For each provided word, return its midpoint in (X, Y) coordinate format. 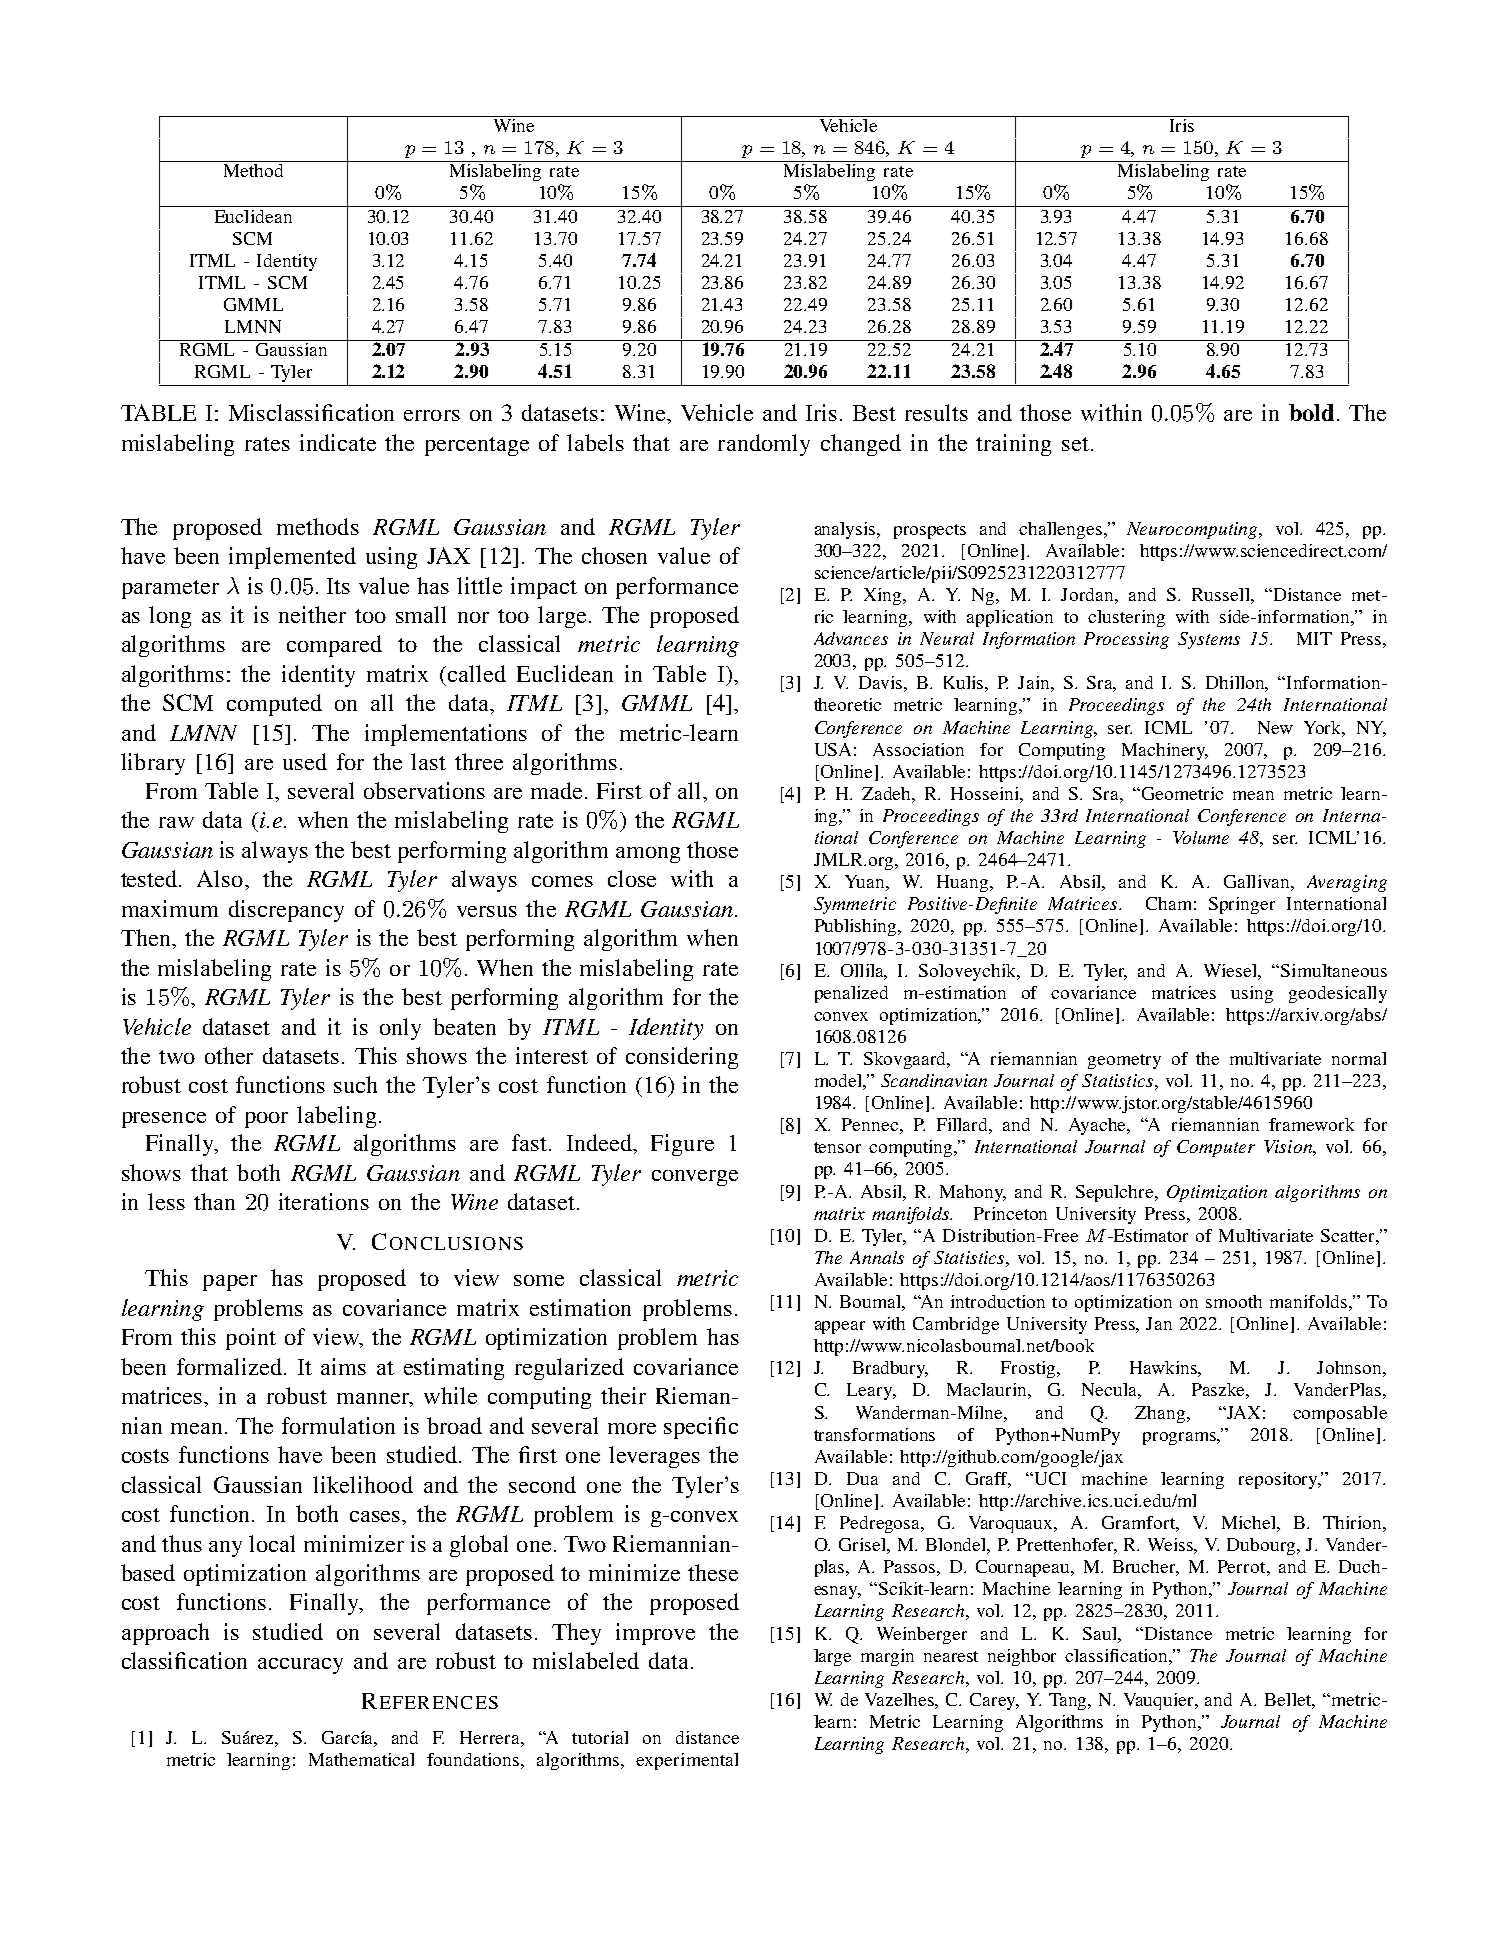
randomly (764, 445)
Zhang (1161, 1414)
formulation (338, 1425)
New (1275, 727)
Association (918, 749)
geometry (1124, 1061)
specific (701, 1428)
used (305, 761)
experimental (687, 1761)
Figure (682, 1145)
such (355, 1084)
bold (1311, 412)
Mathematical (361, 1759)
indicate (338, 442)
